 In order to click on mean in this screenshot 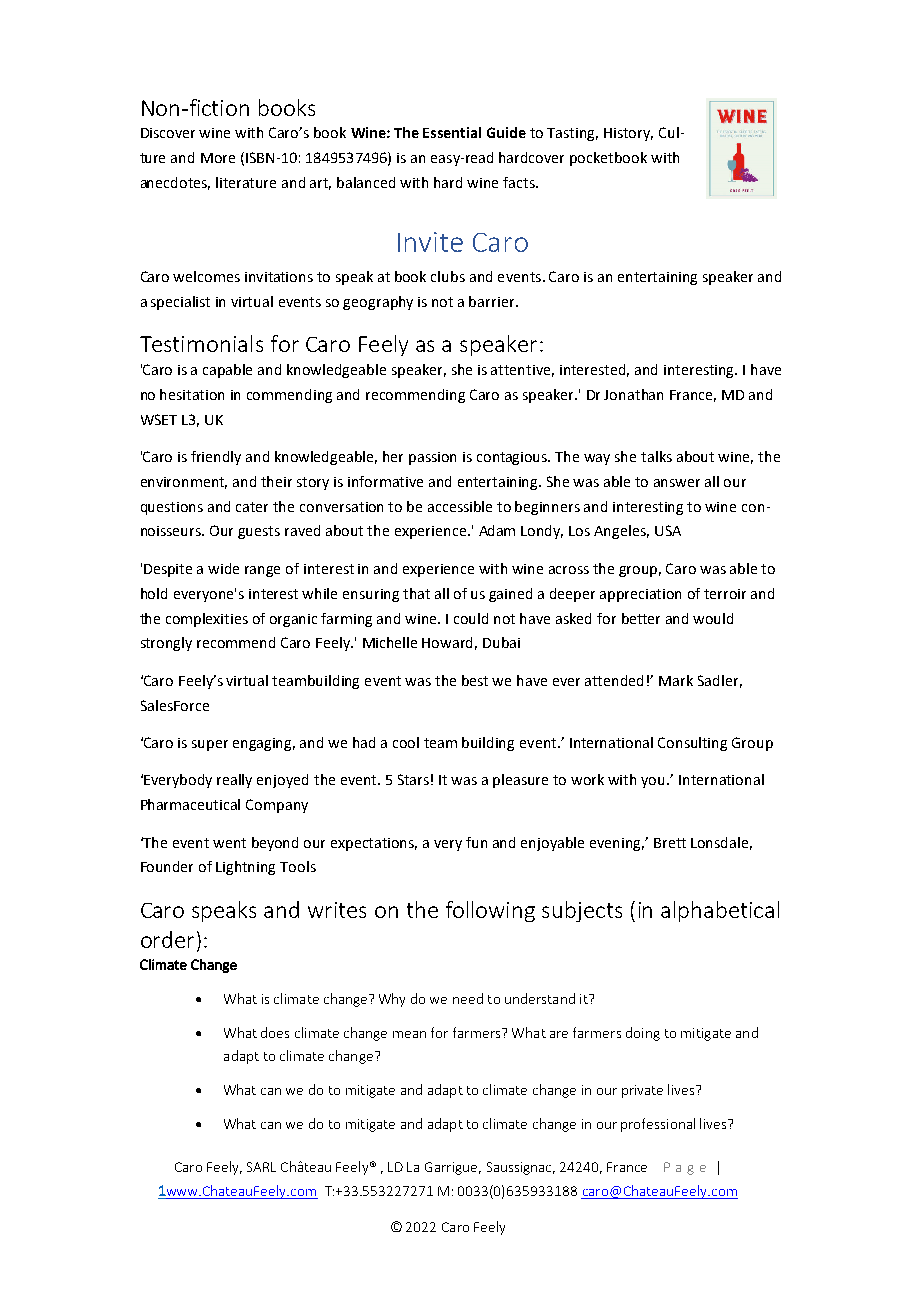, I will do `click(409, 1034)`.
